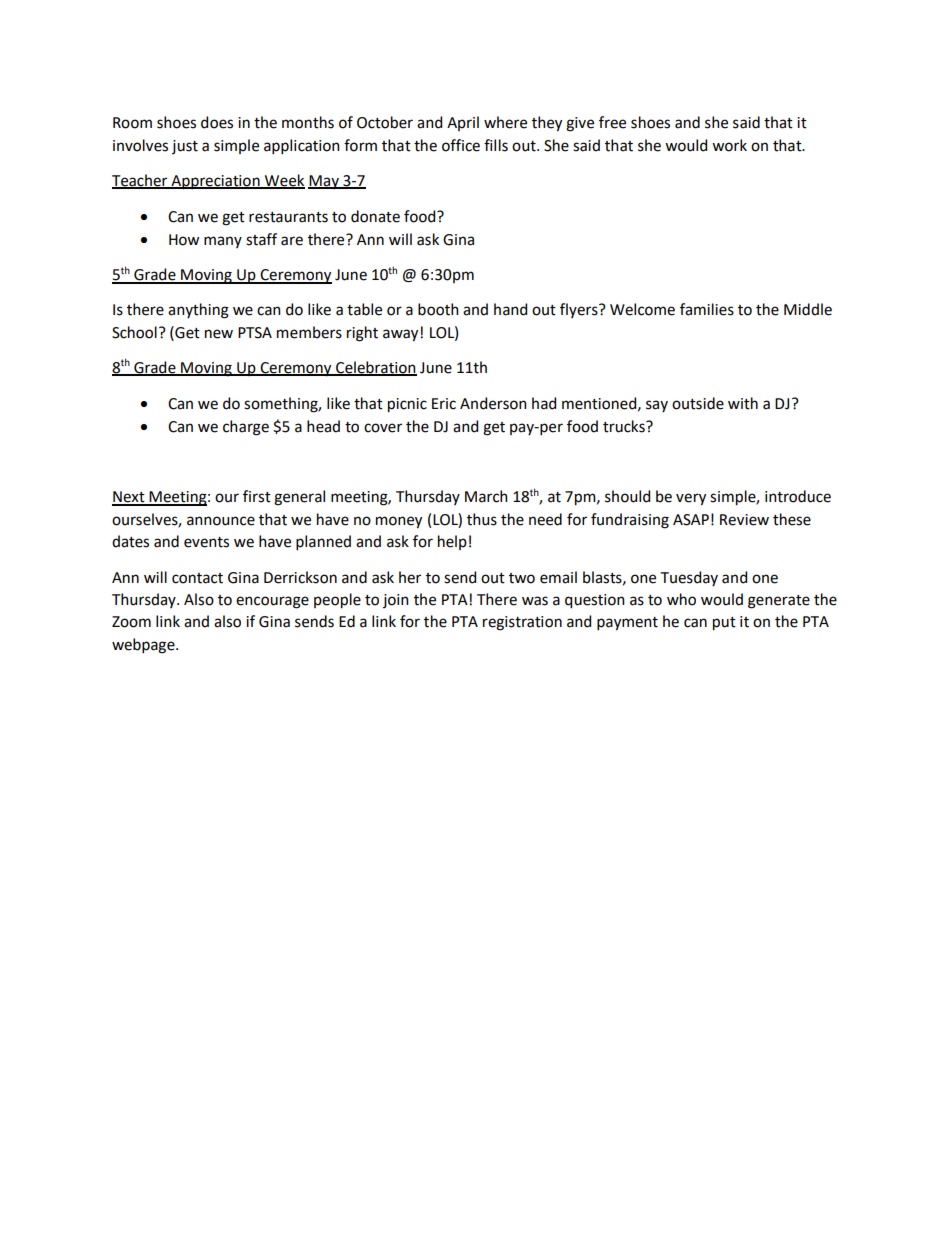  I want to click on Anderson, so click(493, 403).
